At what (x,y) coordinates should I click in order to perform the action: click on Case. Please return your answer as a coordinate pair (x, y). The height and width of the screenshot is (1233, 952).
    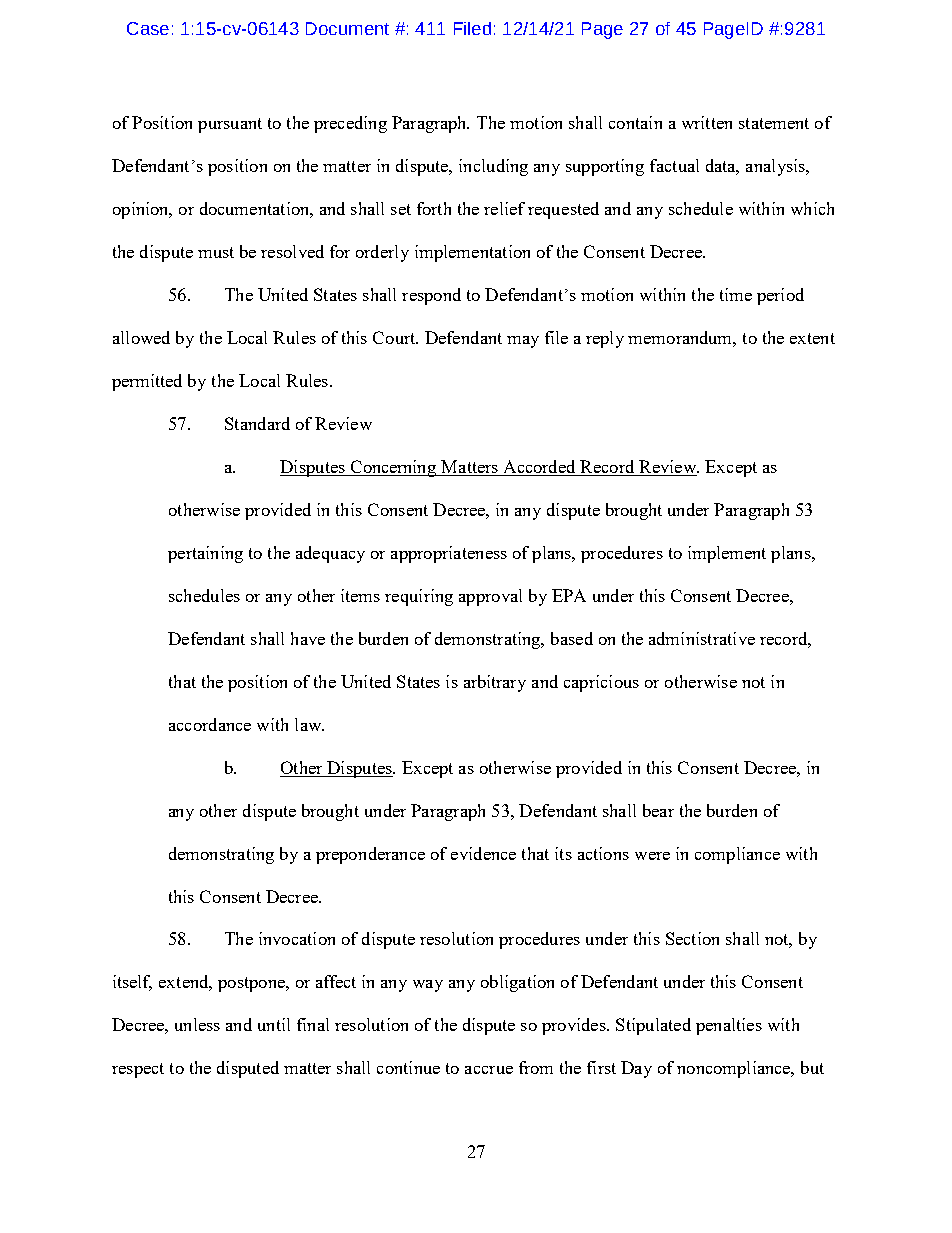
    Looking at the image, I should click on (148, 28).
